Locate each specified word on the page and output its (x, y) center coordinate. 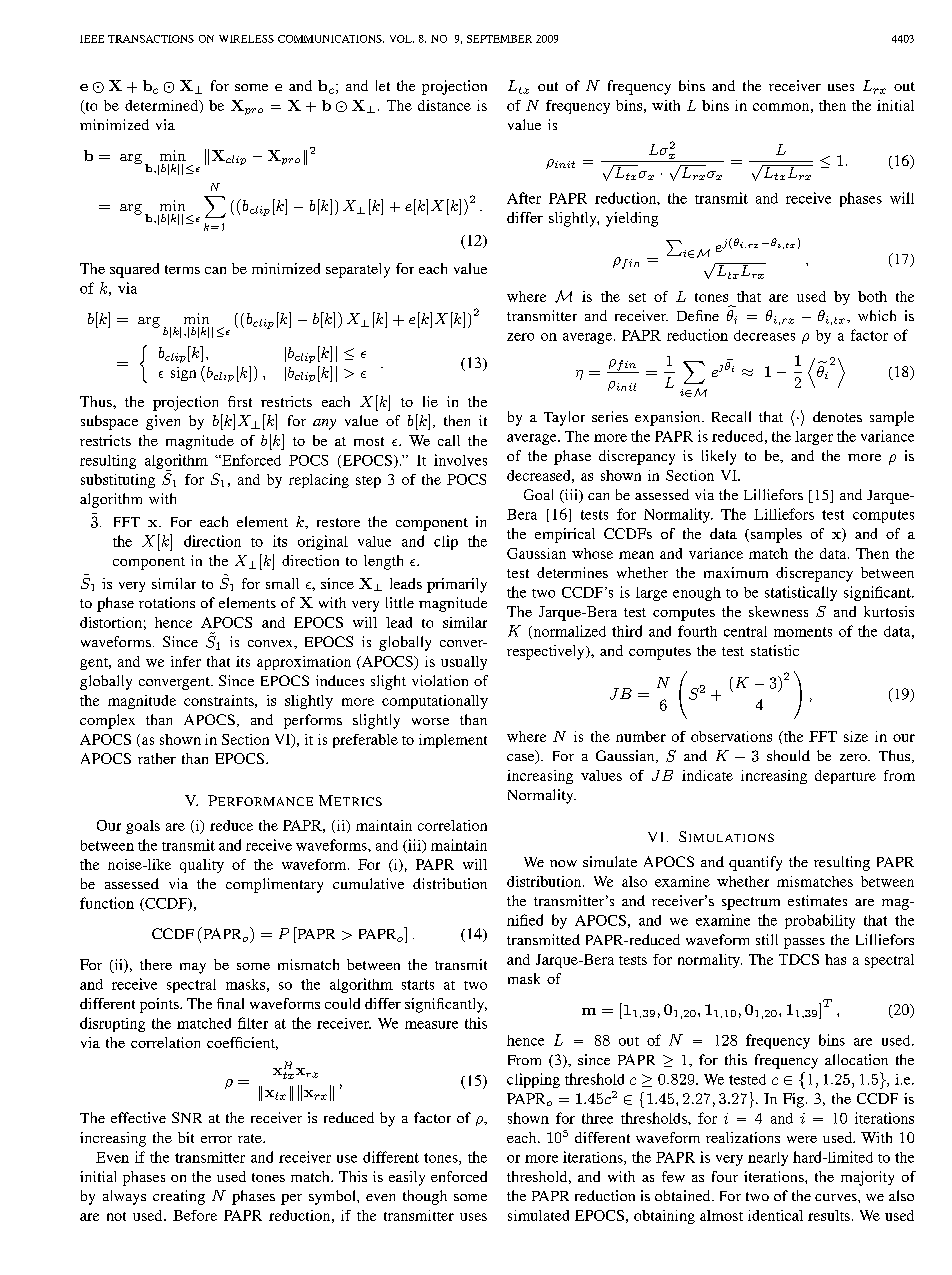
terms (182, 269)
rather (157, 758)
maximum (736, 572)
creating (179, 1197)
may (193, 968)
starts (418, 985)
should (788, 755)
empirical (565, 535)
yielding (632, 219)
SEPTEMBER (499, 39)
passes (804, 943)
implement (453, 741)
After (524, 198)
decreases (764, 335)
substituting (118, 481)
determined (163, 106)
